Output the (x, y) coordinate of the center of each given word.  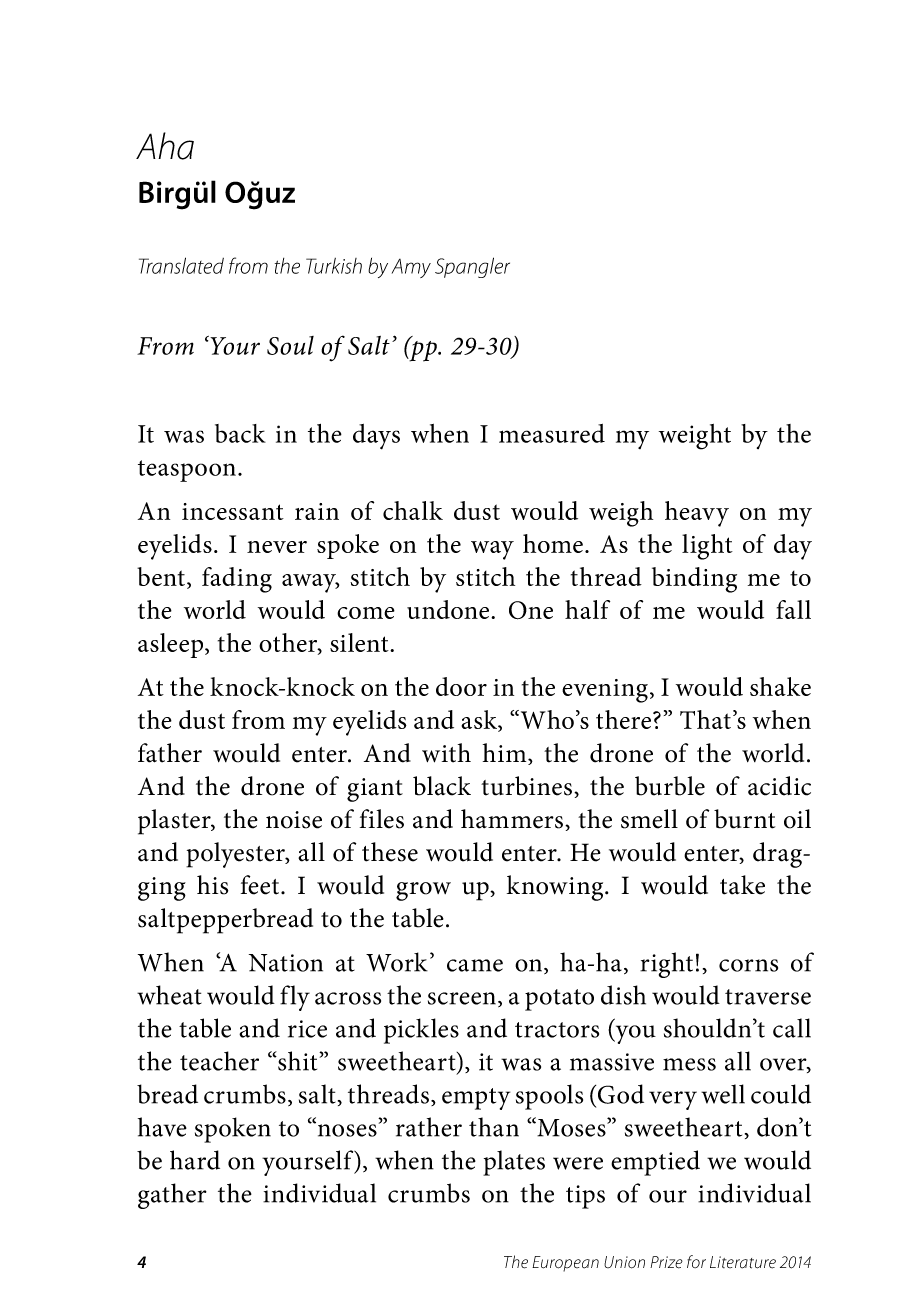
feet (261, 885)
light (707, 547)
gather (172, 1196)
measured (552, 433)
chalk (413, 510)
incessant (233, 511)
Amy (411, 268)
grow (423, 891)
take (742, 885)
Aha (165, 146)
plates (514, 1163)
